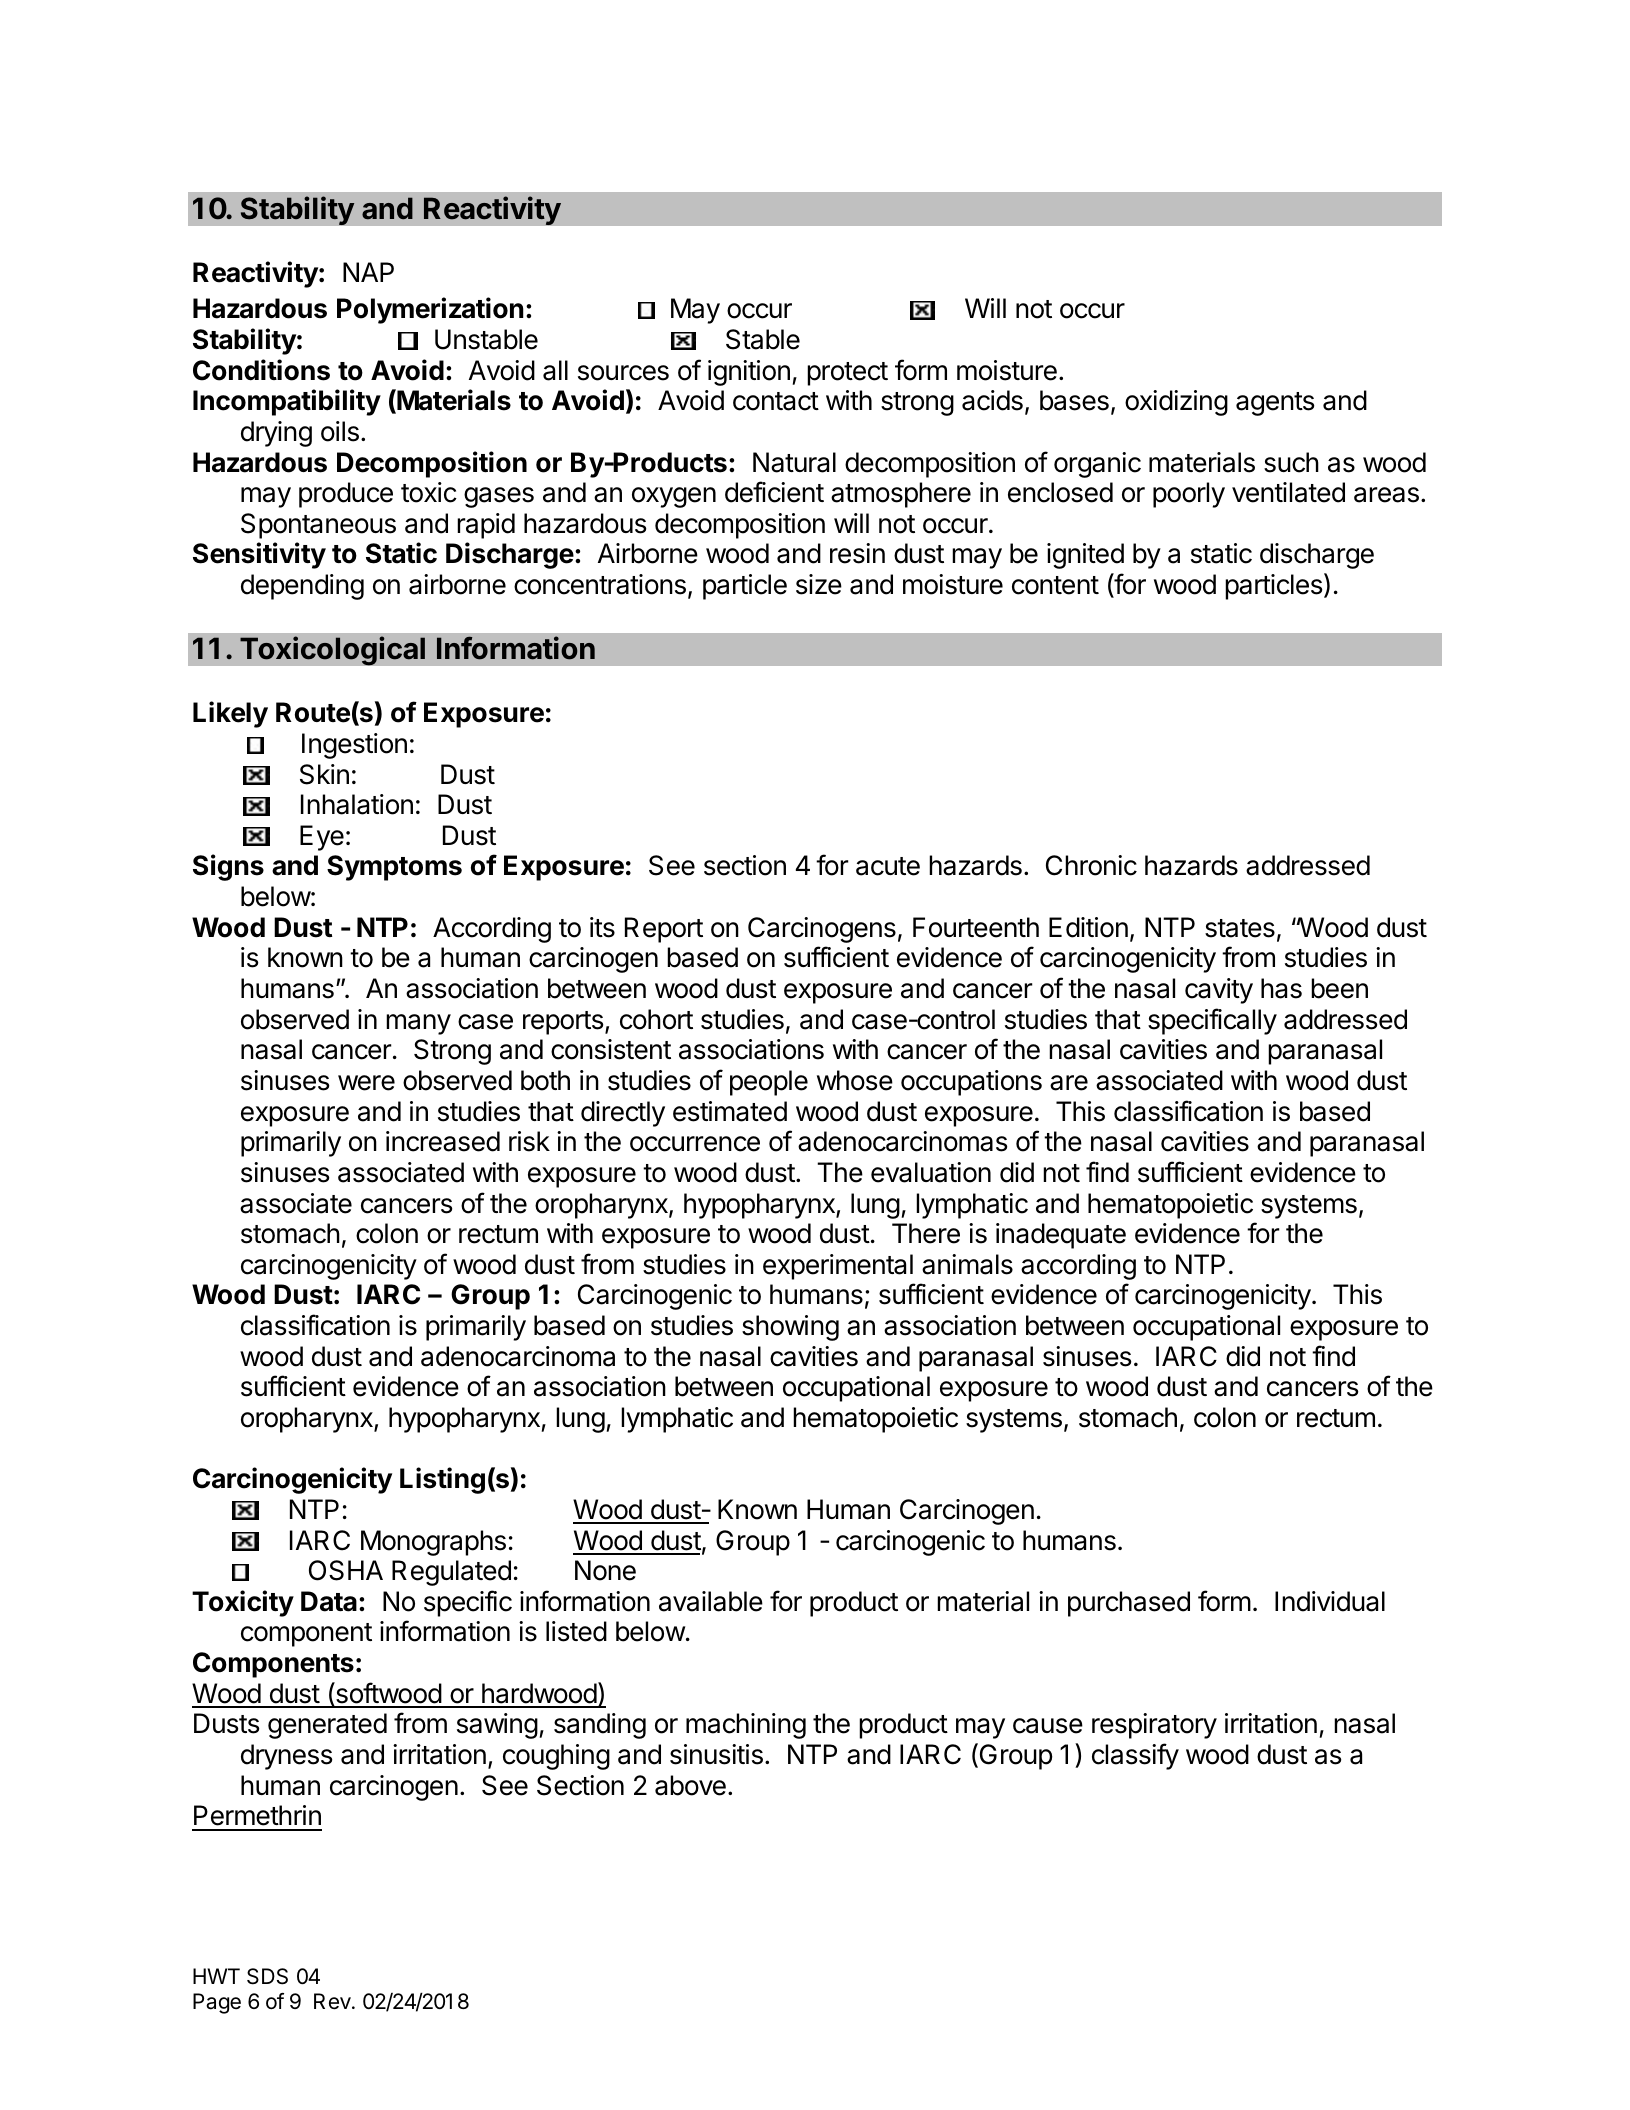  I want to click on were, so click(366, 1083).
